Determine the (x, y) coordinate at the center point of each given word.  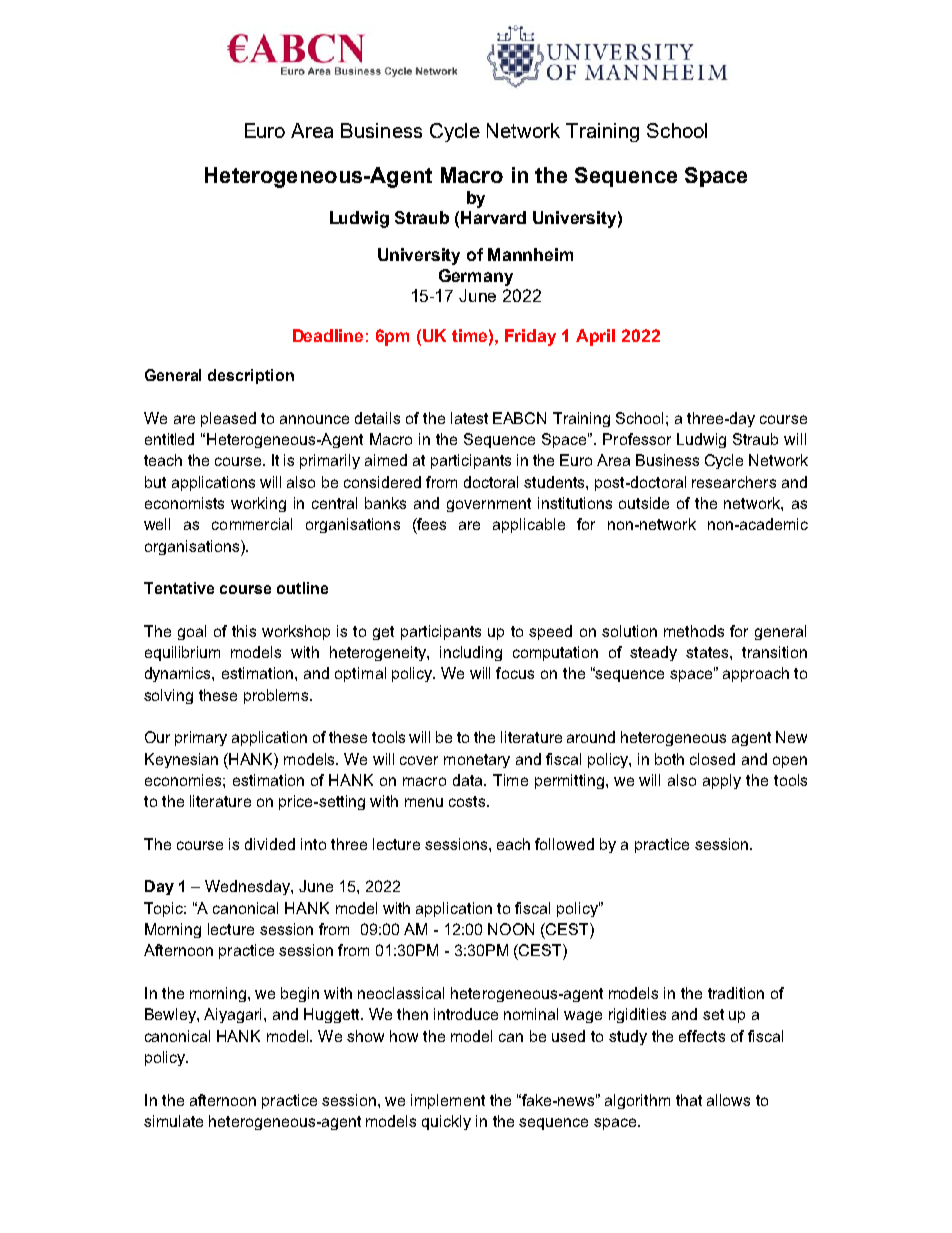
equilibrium (182, 653)
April (595, 337)
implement (448, 1101)
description (251, 376)
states (708, 652)
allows (728, 1100)
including (471, 653)
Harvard (493, 217)
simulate (173, 1121)
